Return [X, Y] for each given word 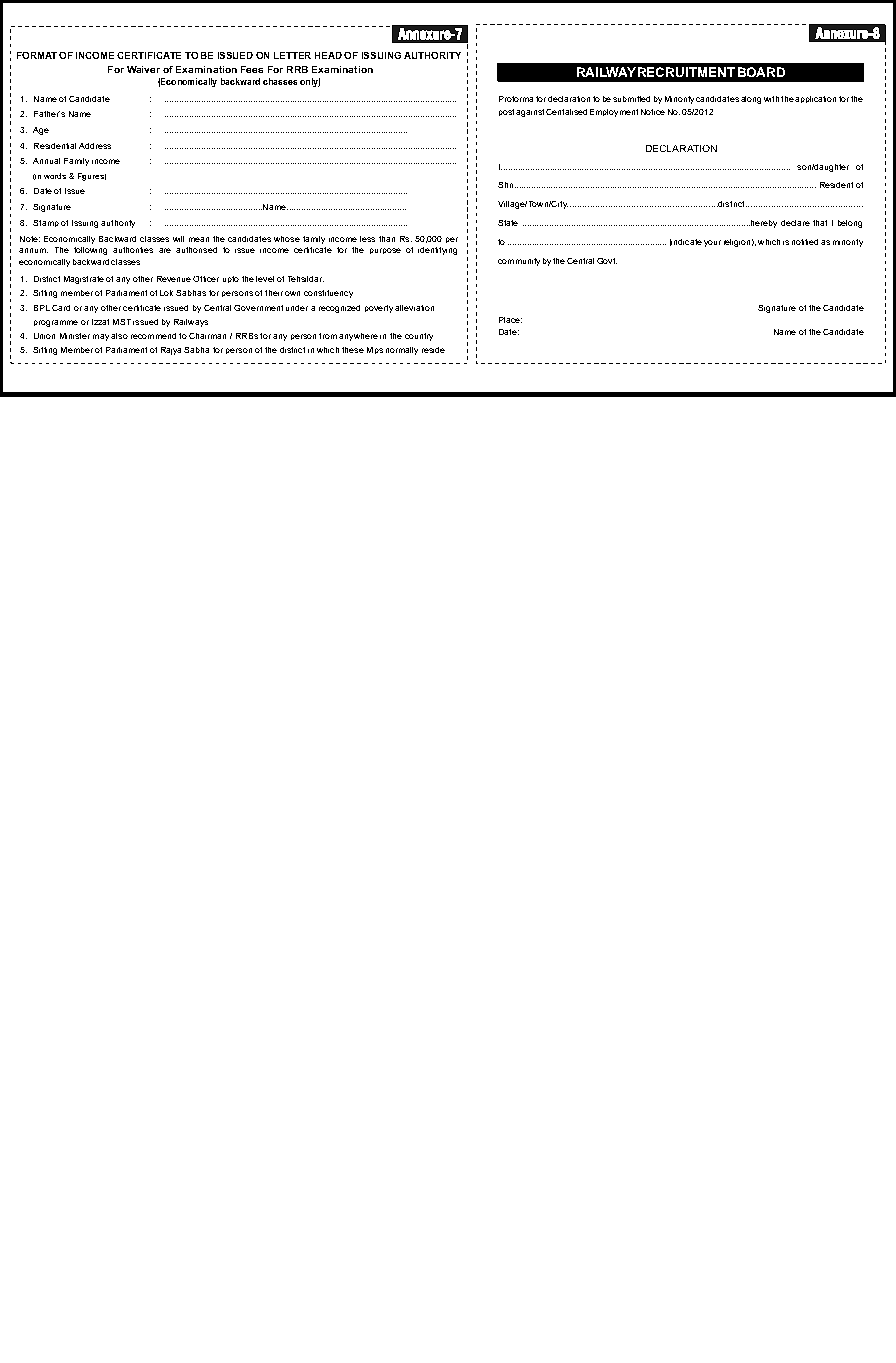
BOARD [761, 72]
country [419, 337]
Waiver [143, 69]
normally [402, 351]
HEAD [328, 55]
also [119, 336]
